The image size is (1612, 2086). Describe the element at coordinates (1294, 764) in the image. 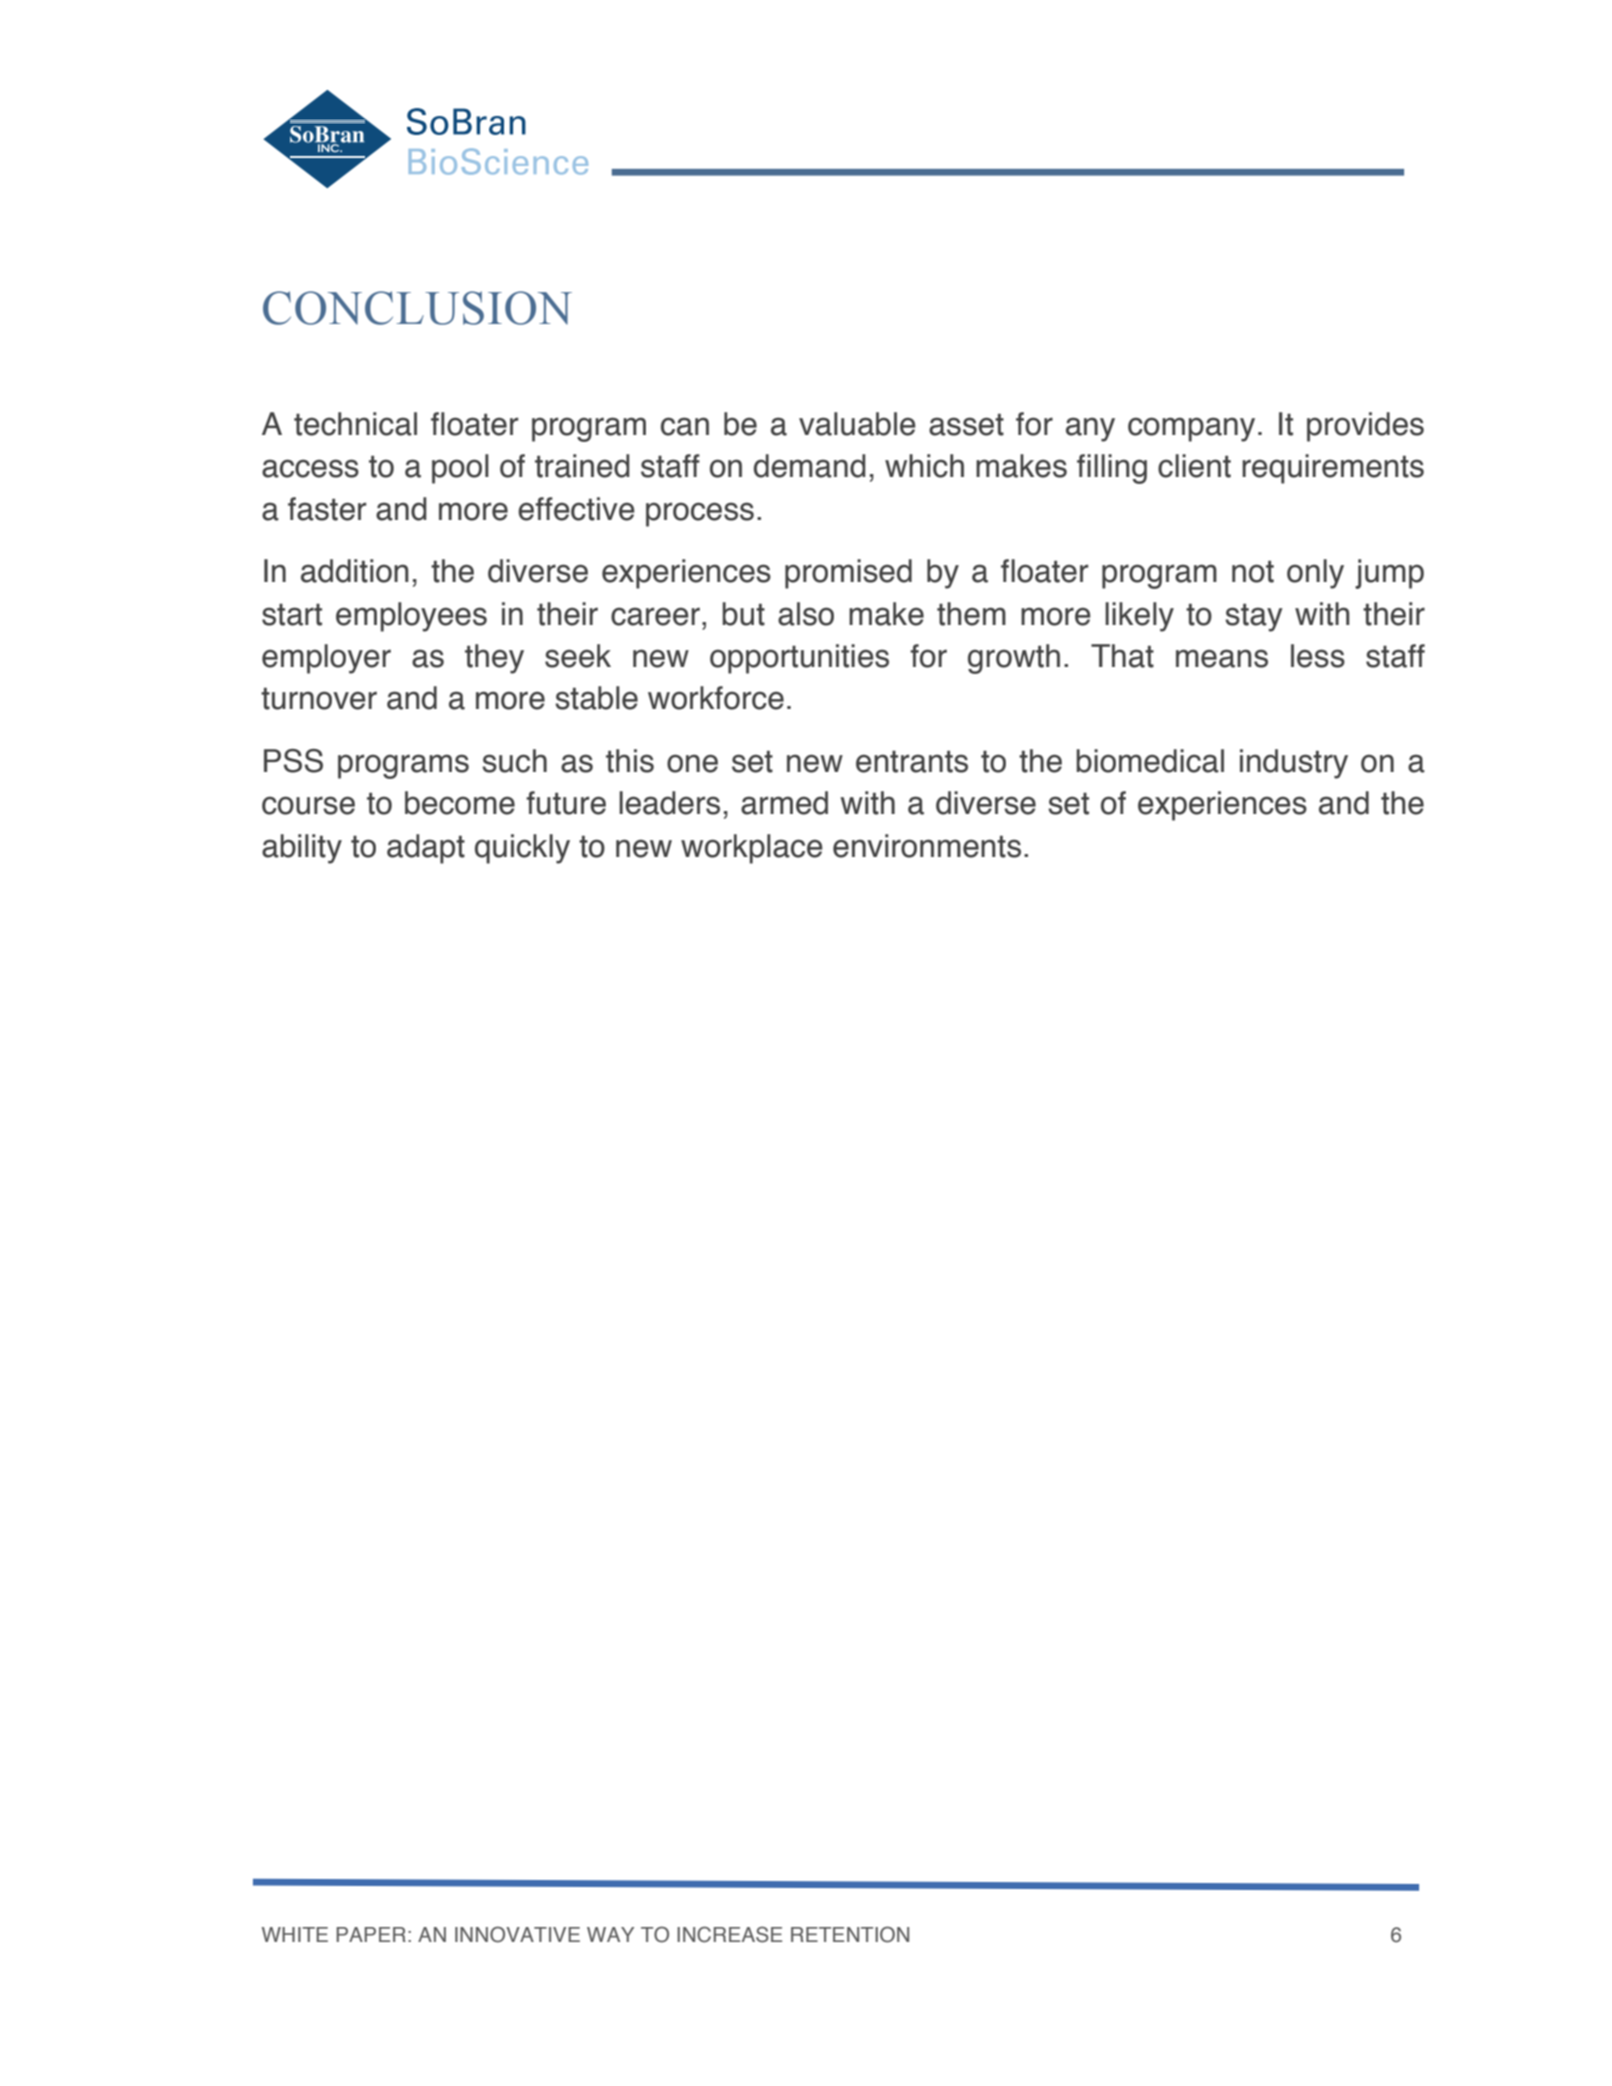

I see `industry` at that location.
